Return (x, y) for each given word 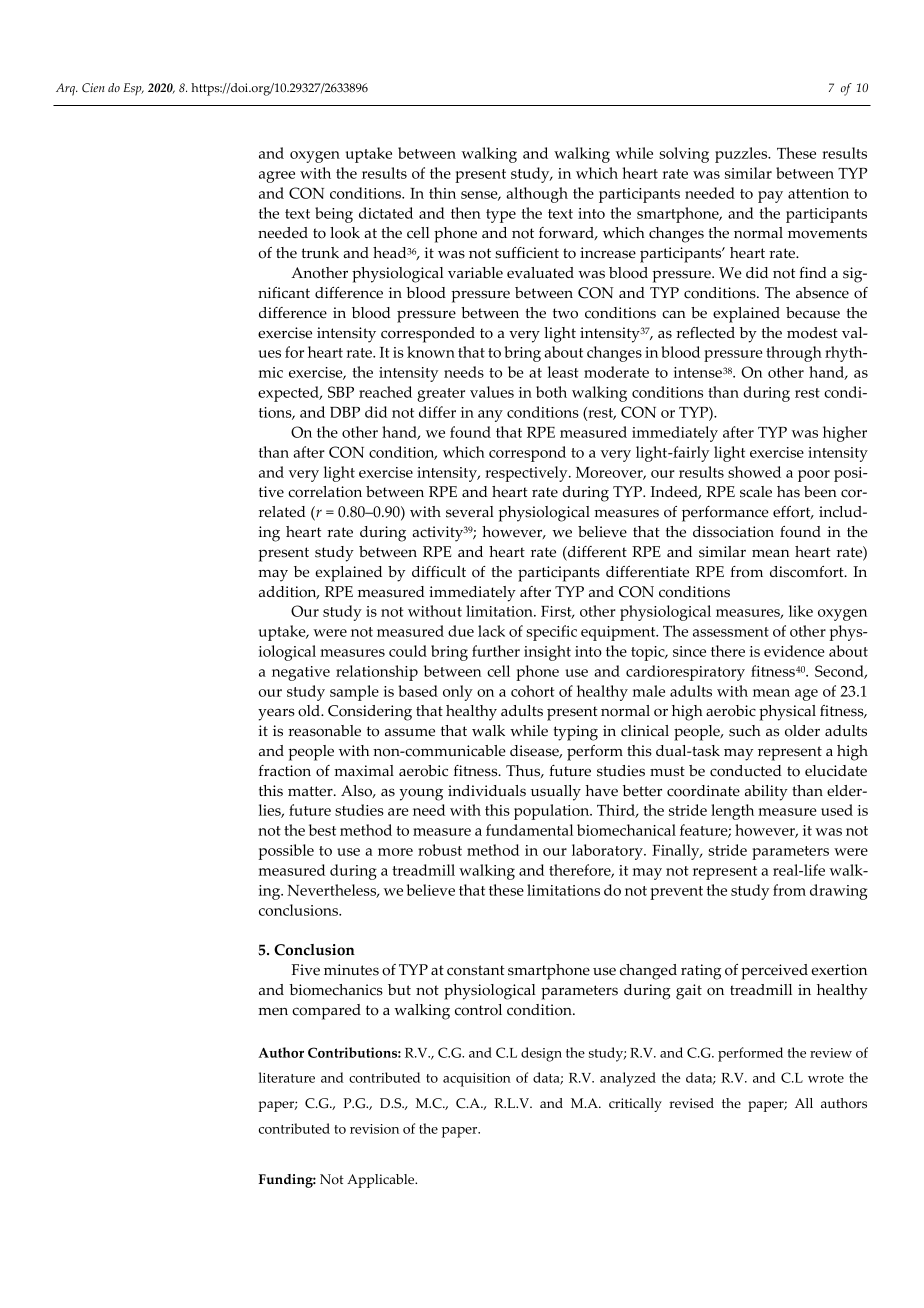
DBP (345, 412)
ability (766, 793)
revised (691, 1103)
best (322, 830)
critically (635, 1105)
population (553, 812)
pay (770, 197)
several (470, 512)
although (537, 195)
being (334, 215)
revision (374, 1129)
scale (756, 492)
